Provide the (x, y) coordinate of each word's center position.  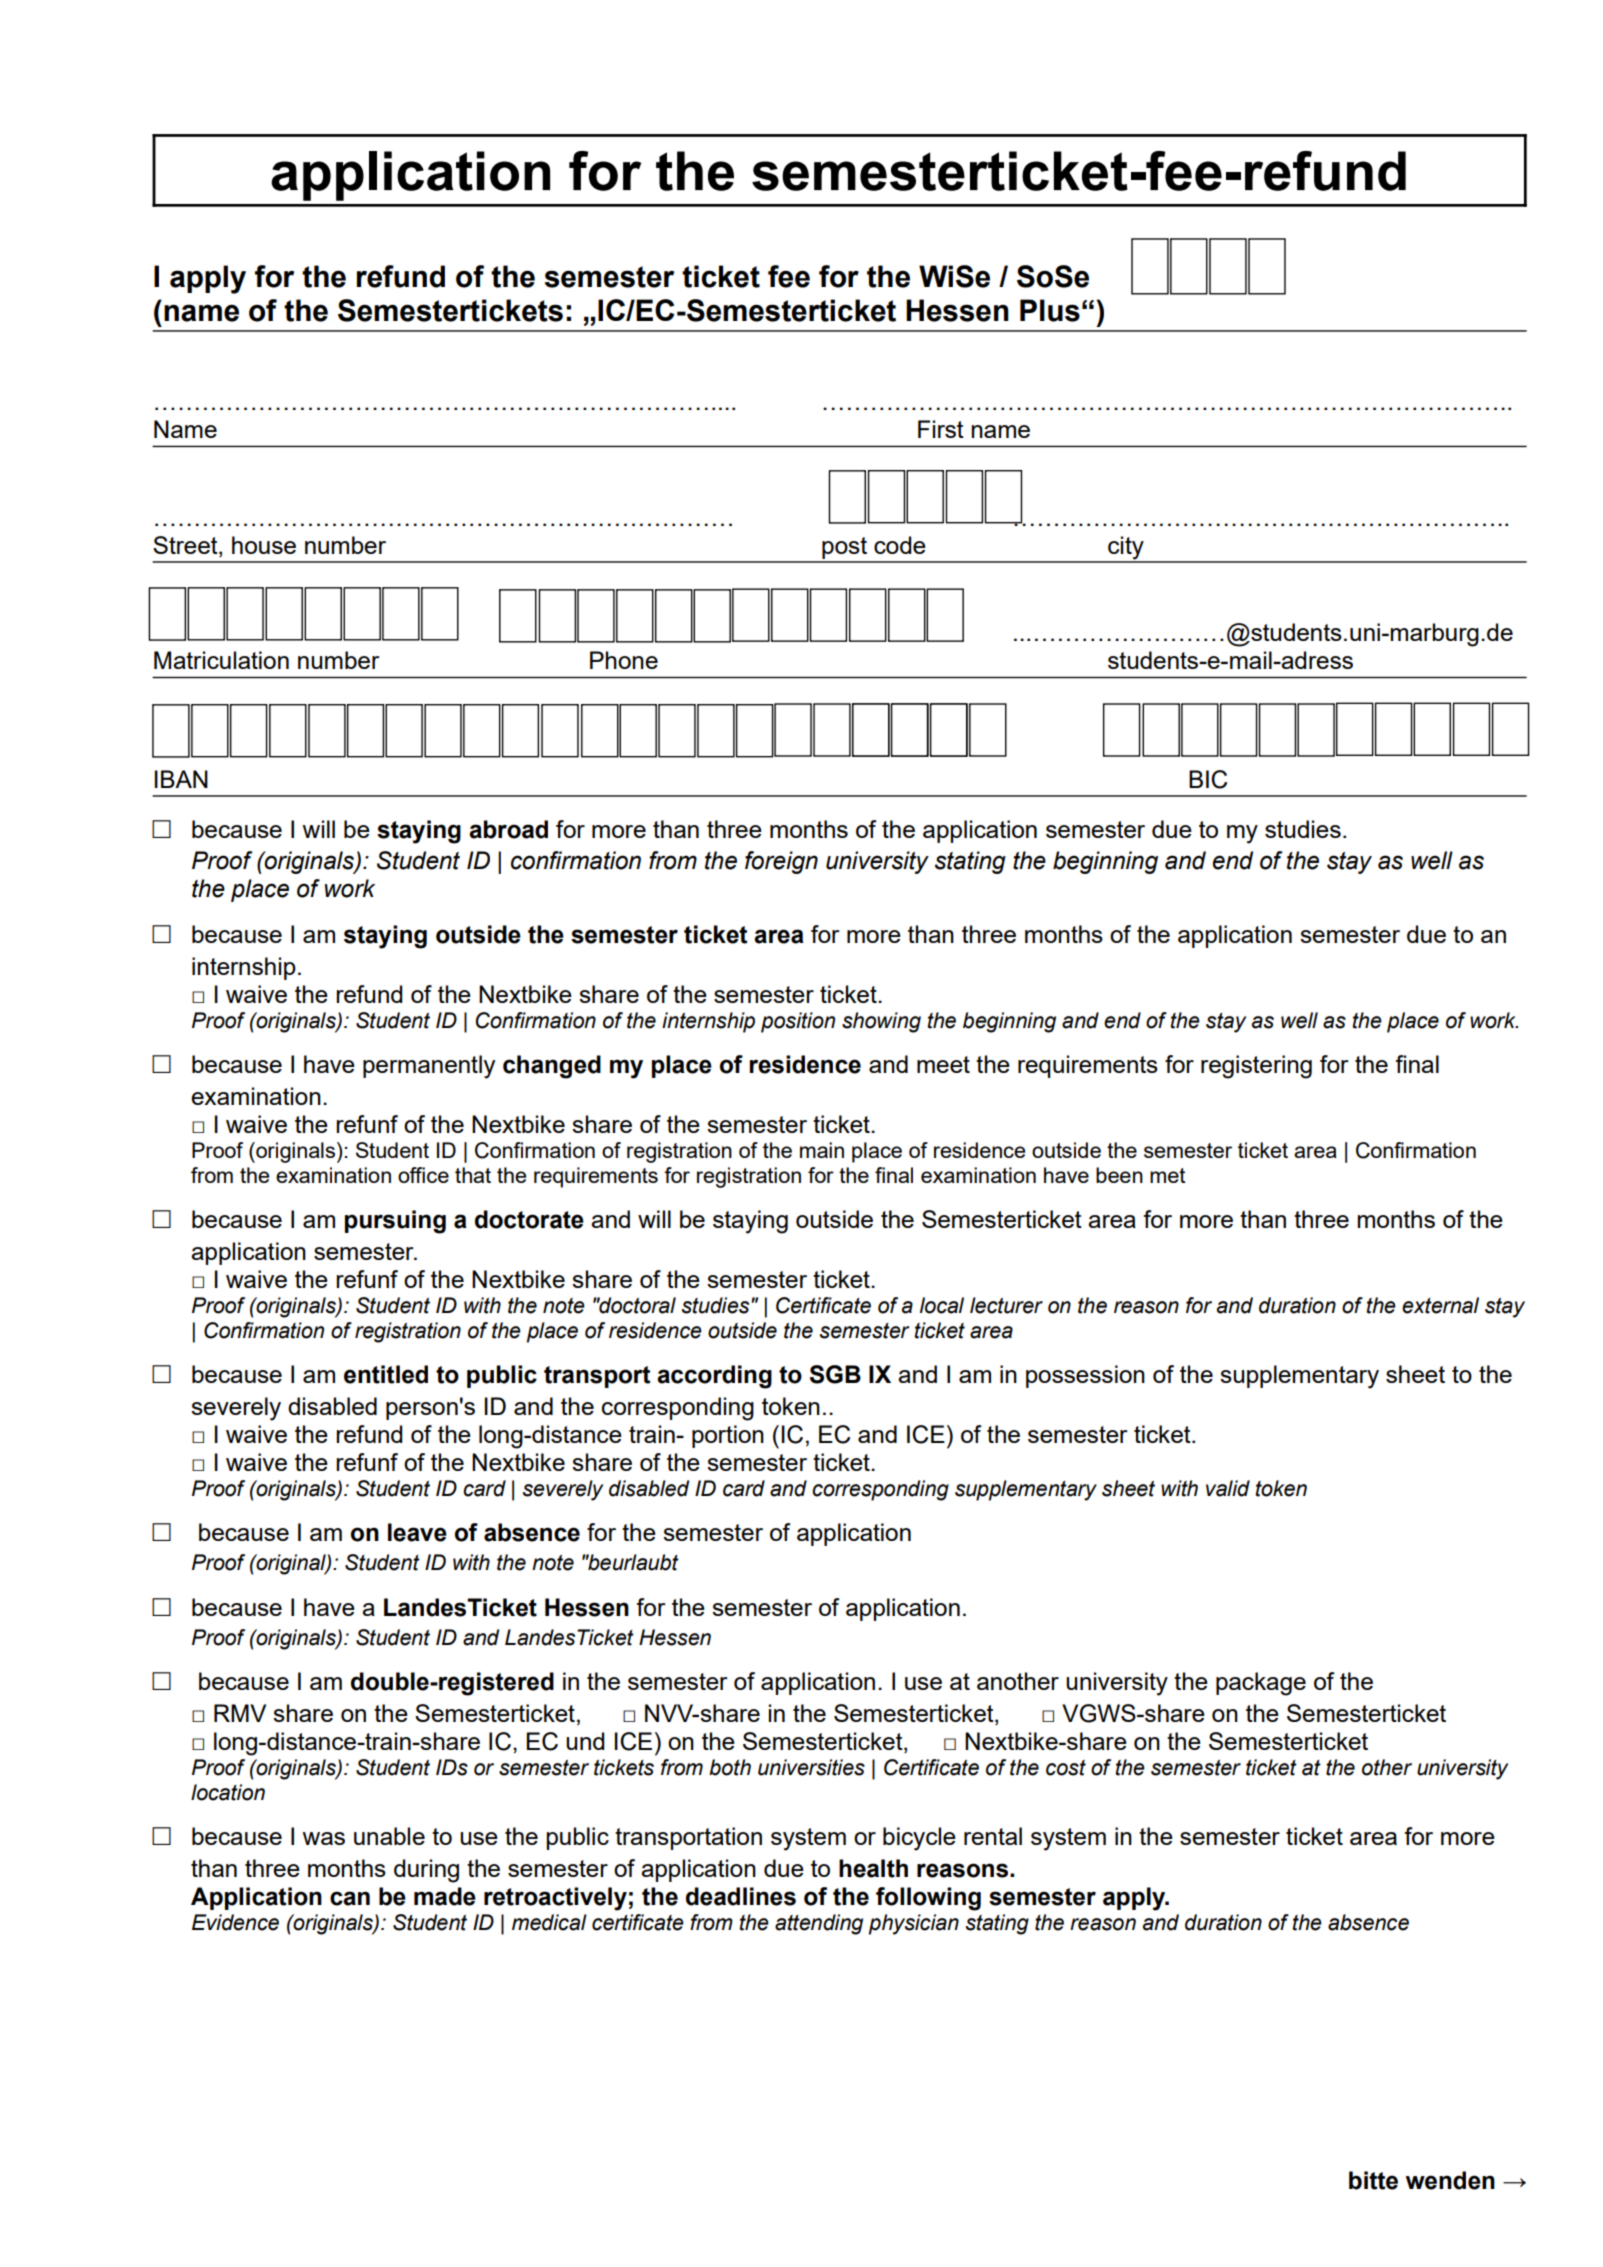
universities (811, 1767)
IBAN (181, 779)
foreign (781, 862)
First (941, 429)
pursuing (395, 1222)
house (264, 545)
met (1168, 1175)
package (1261, 1684)
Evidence (235, 1922)
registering (1256, 1067)
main (822, 1150)
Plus (1050, 310)
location (228, 1792)
